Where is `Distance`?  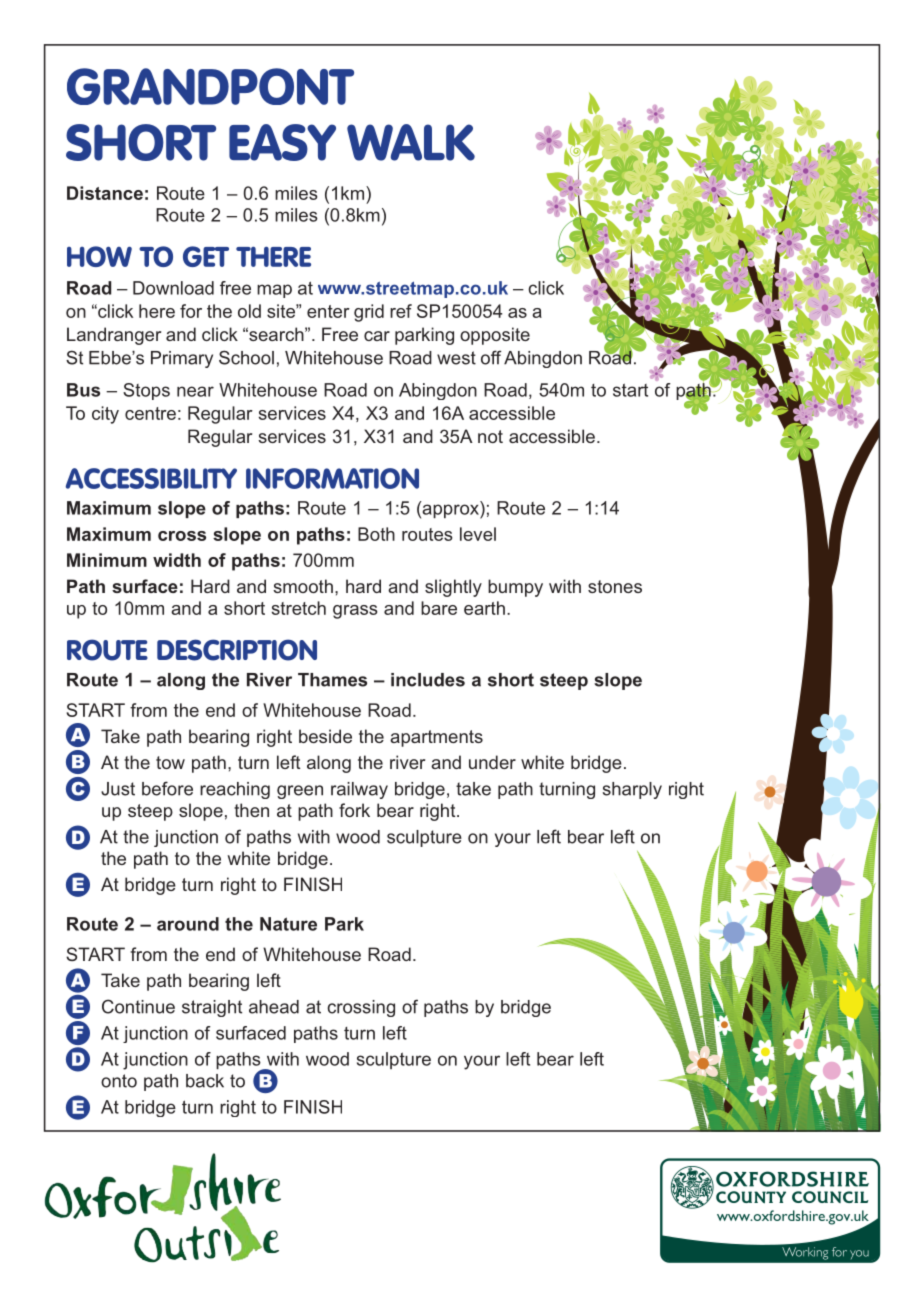
Distance is located at coordinates (105, 193).
